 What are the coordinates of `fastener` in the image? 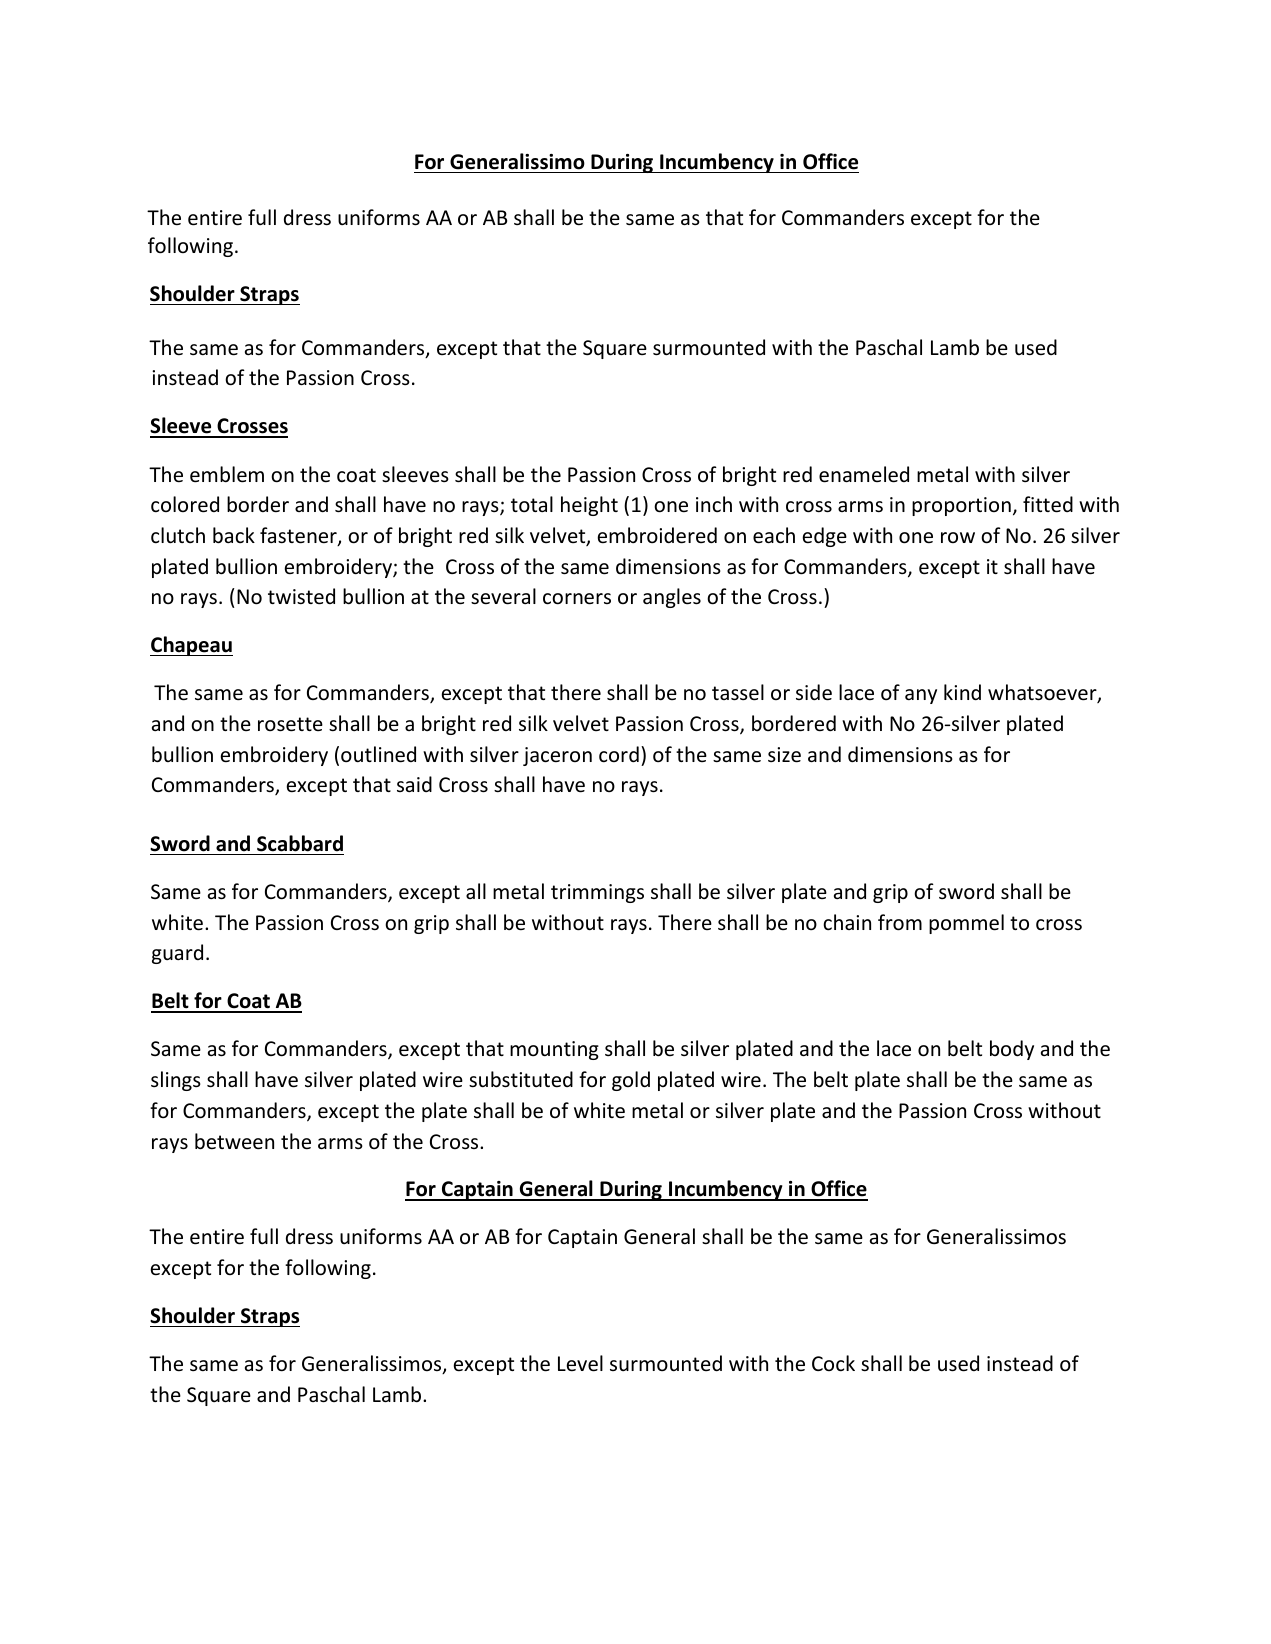 It's located at (299, 536).
